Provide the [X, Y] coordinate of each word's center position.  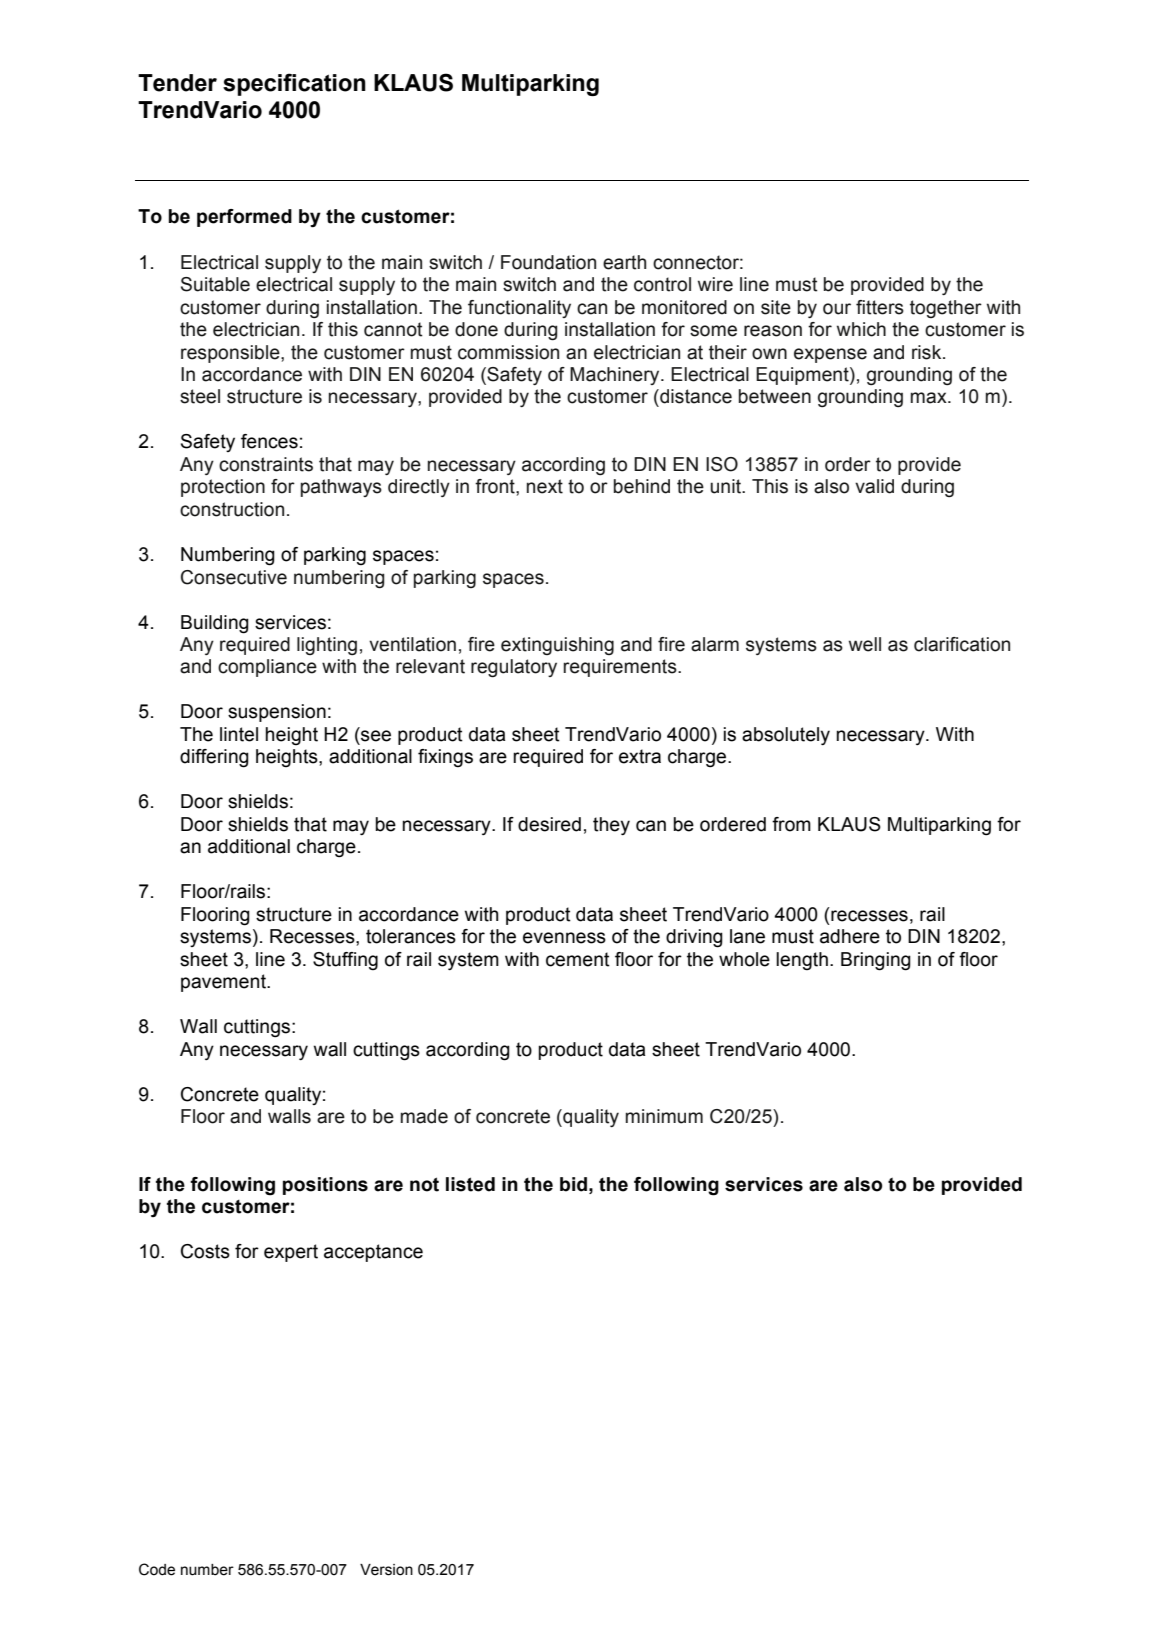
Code [157, 1569]
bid [573, 1184]
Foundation [548, 262]
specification [294, 84]
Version [386, 1570]
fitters [880, 307]
